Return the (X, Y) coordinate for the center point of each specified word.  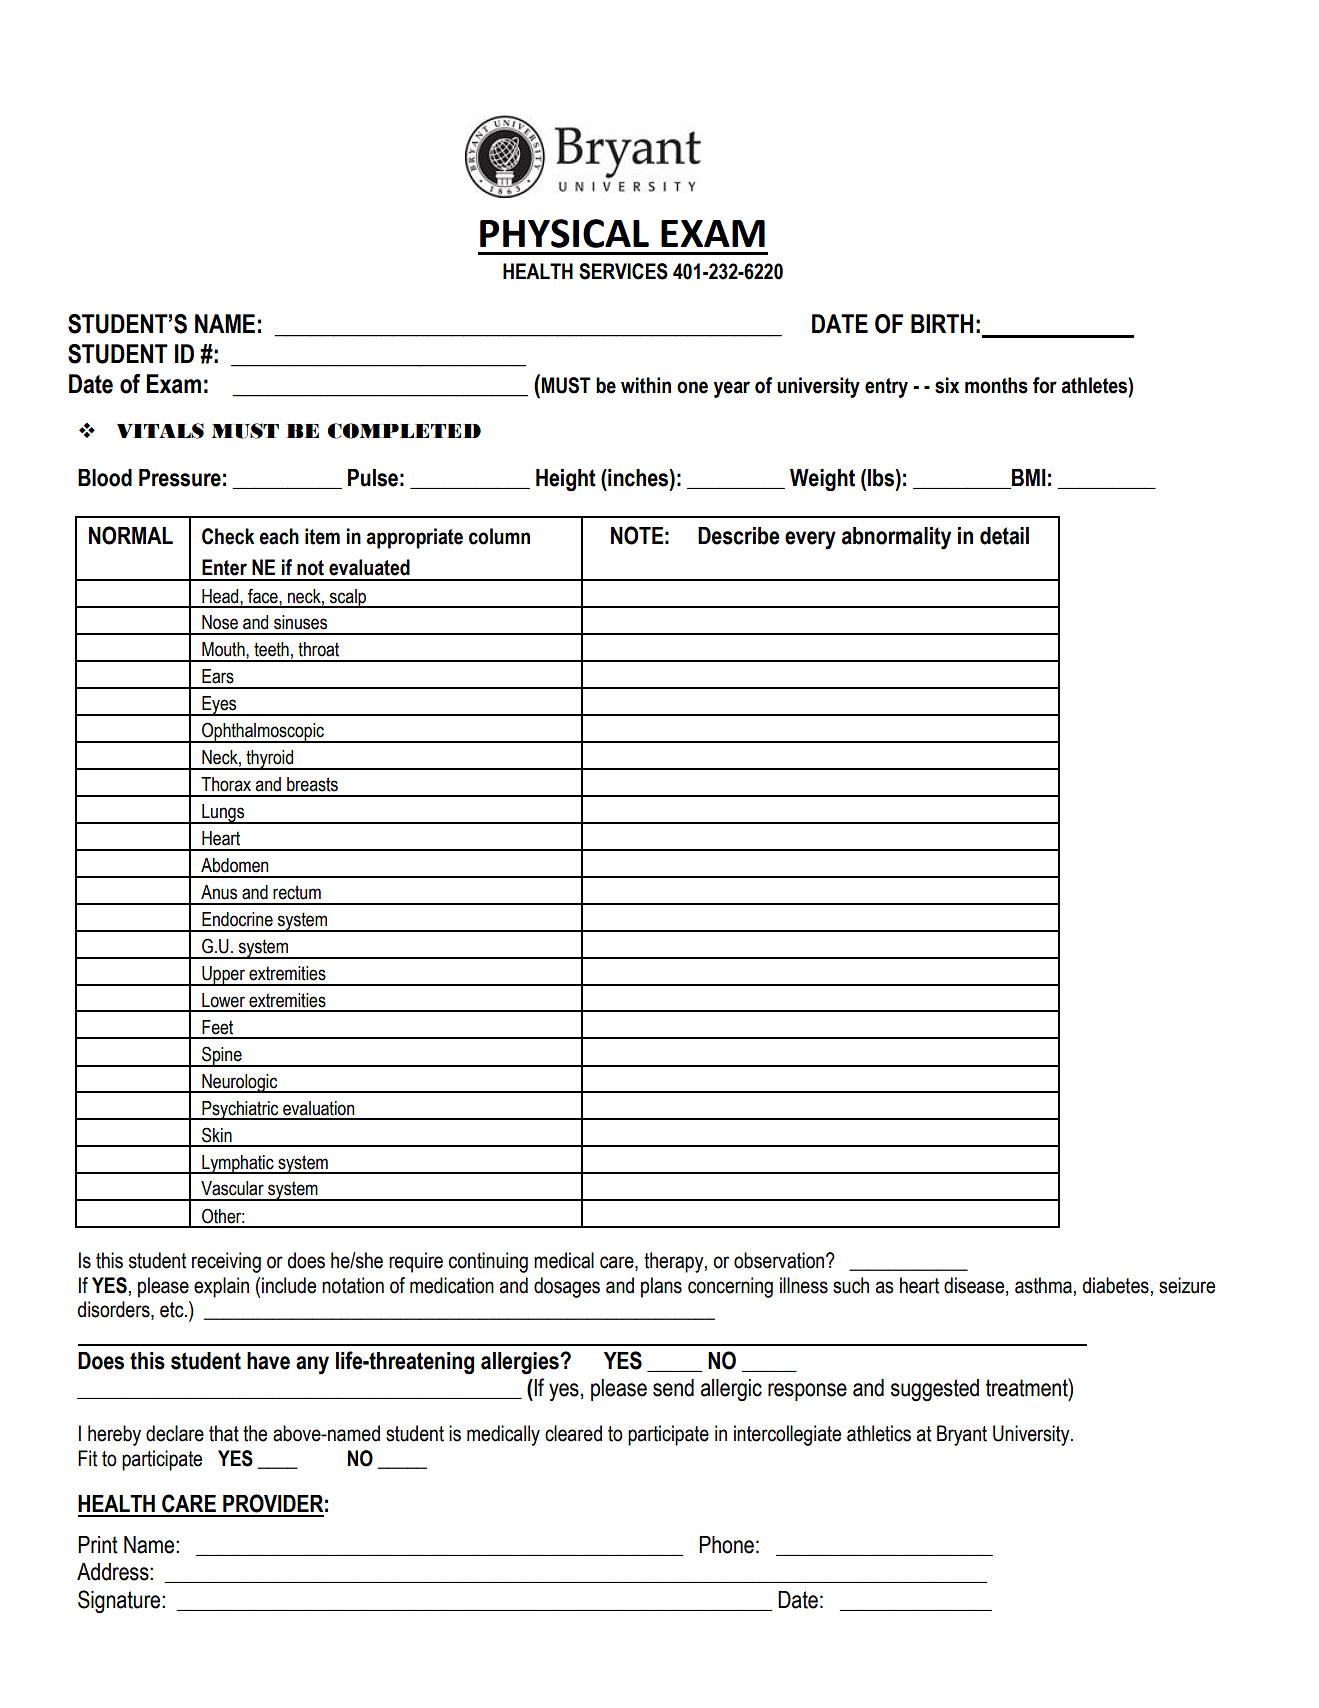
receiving (226, 1262)
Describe (738, 536)
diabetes (1115, 1285)
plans (661, 1287)
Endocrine (237, 919)
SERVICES (623, 271)
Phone (726, 1545)
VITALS (160, 431)
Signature (120, 1602)
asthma (1043, 1285)
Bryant (962, 1435)
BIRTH (942, 323)
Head (221, 596)
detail (1004, 536)
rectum (297, 892)
